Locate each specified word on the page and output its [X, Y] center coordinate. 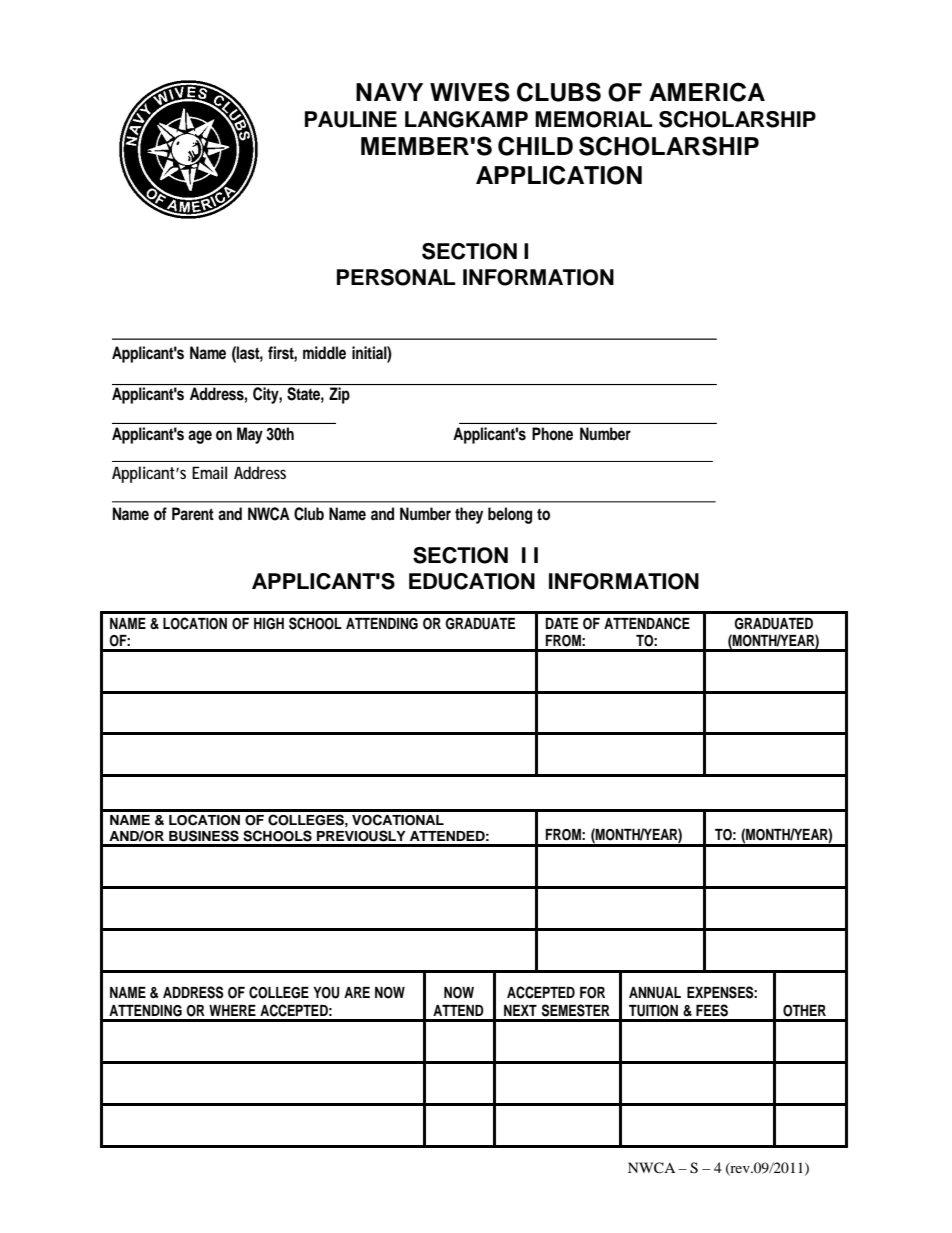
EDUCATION [472, 581]
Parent [193, 514]
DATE [562, 623]
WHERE [232, 1010]
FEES [712, 1010]
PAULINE [351, 119]
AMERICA [707, 92]
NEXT [520, 1010]
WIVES [470, 92]
